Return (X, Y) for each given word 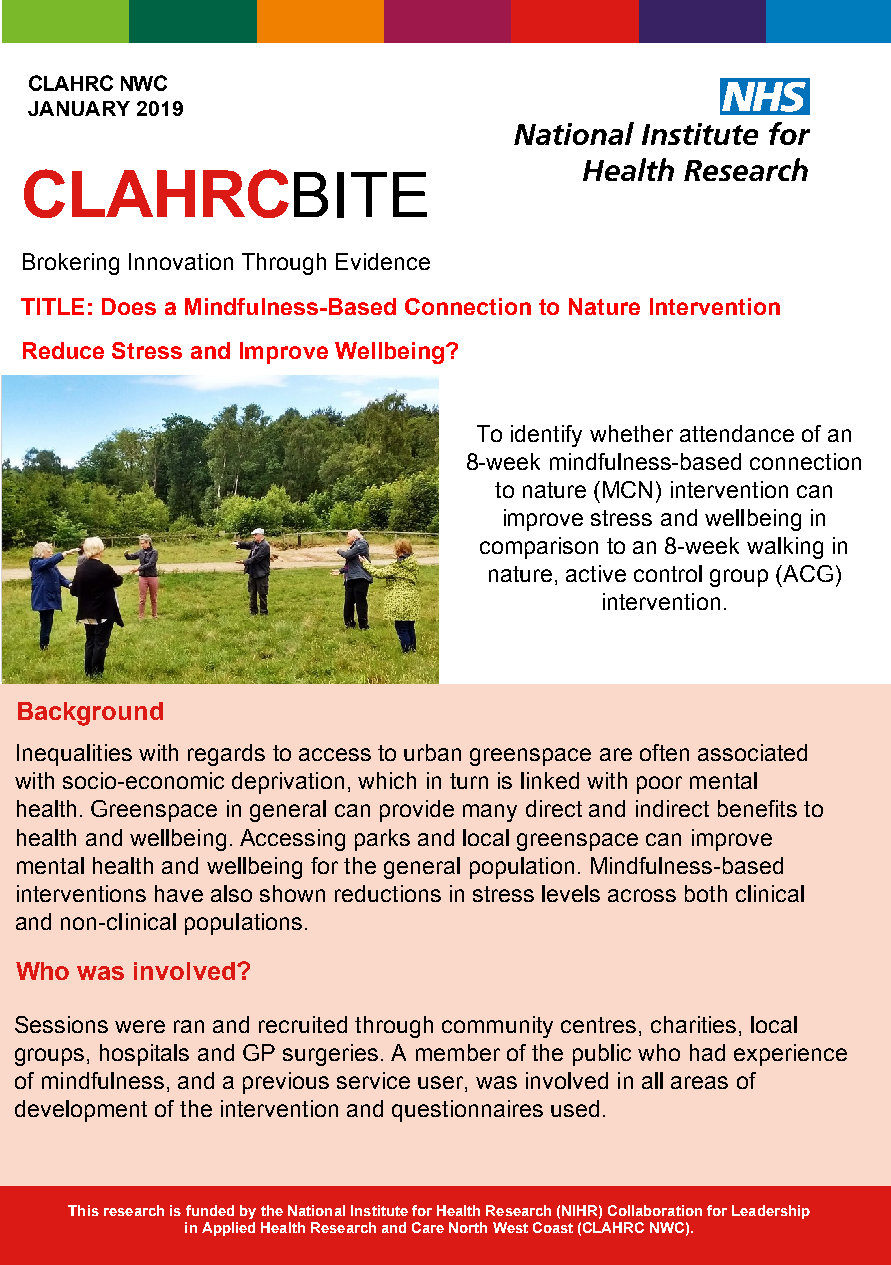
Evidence (383, 261)
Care (428, 1227)
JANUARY (79, 108)
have (179, 893)
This (83, 1210)
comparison (539, 548)
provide (417, 811)
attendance (737, 433)
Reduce (63, 350)
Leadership (771, 1212)
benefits (757, 808)
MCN (627, 489)
